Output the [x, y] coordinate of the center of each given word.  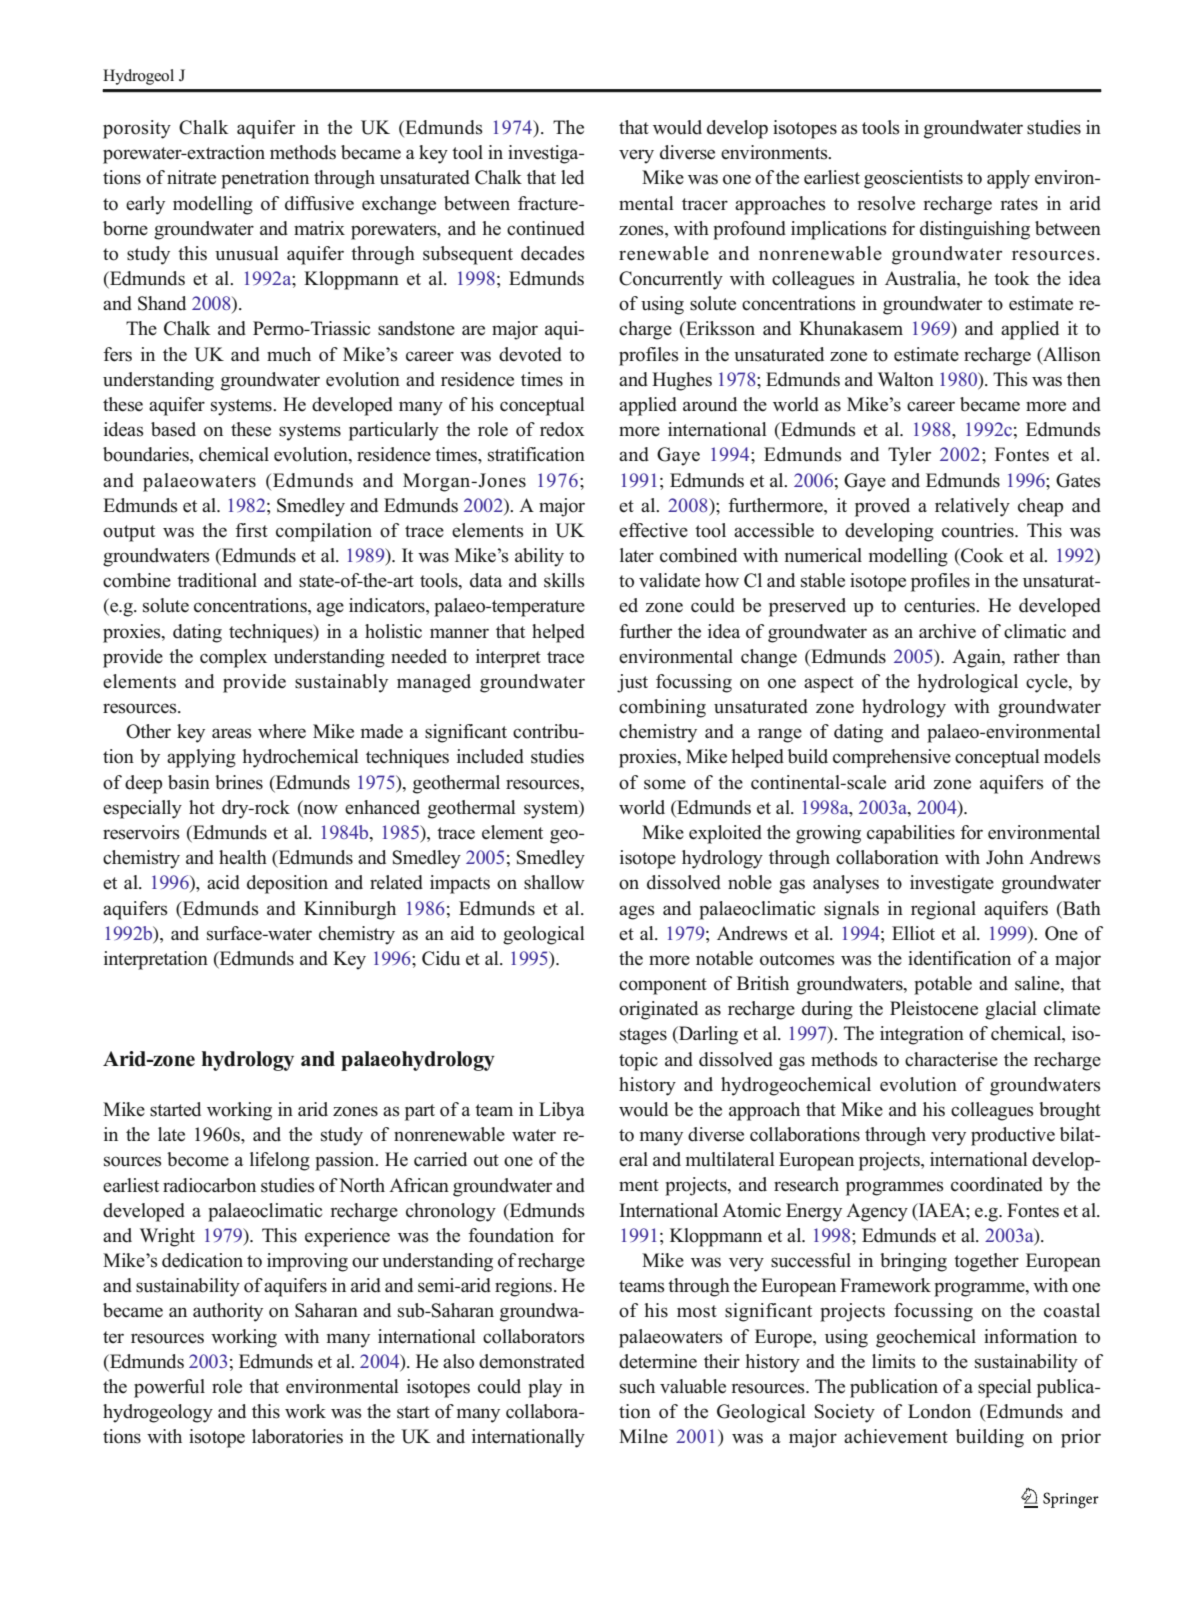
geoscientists [913, 179]
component [663, 986]
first [251, 530]
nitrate [191, 177]
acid [223, 882]
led [572, 177]
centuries [940, 605]
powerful [169, 1388]
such [637, 1386]
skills [564, 580]
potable [943, 985]
